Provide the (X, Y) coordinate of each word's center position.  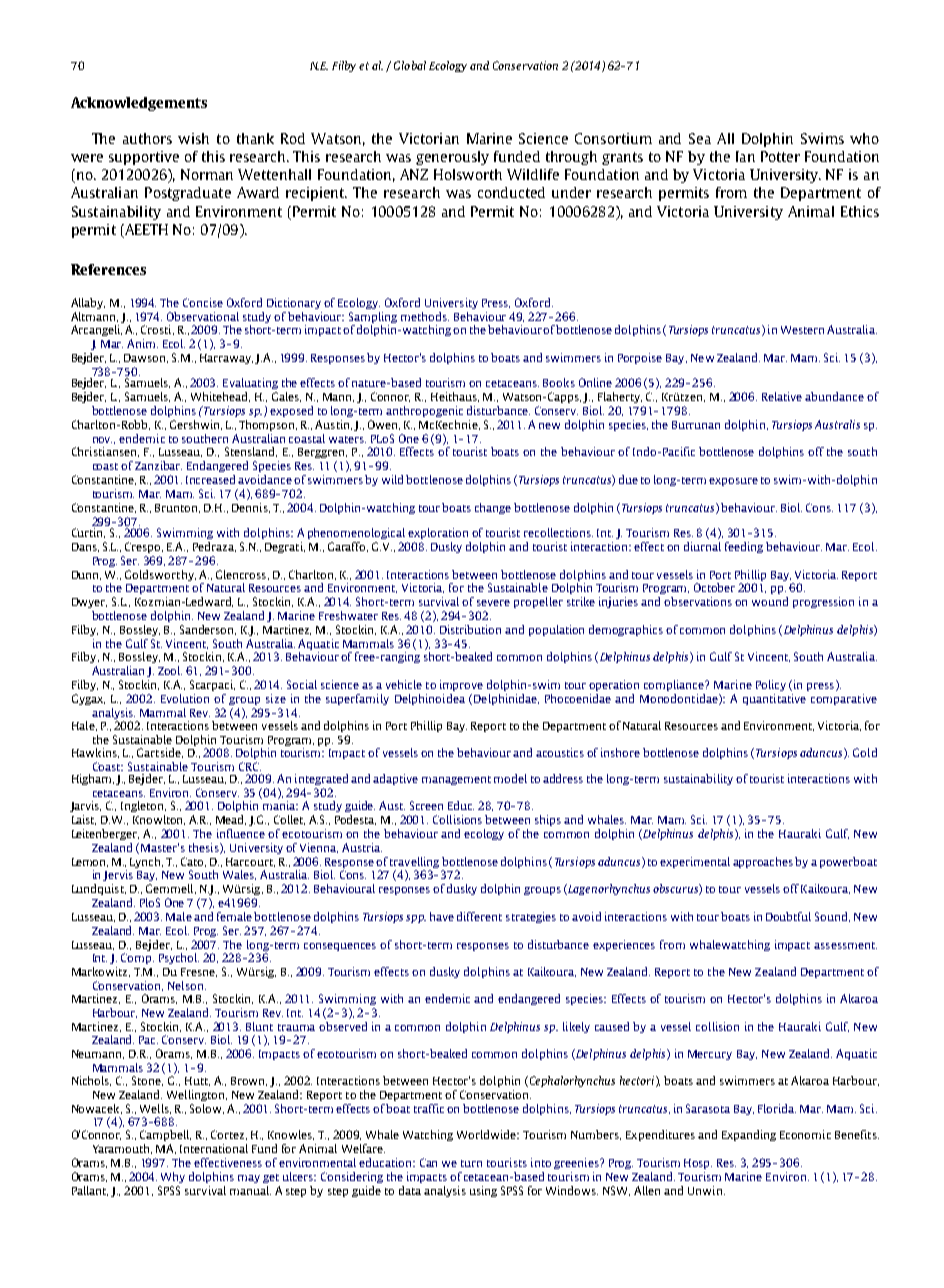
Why (173, 1177)
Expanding (749, 1135)
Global (410, 65)
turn (471, 1163)
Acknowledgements (139, 104)
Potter (780, 156)
